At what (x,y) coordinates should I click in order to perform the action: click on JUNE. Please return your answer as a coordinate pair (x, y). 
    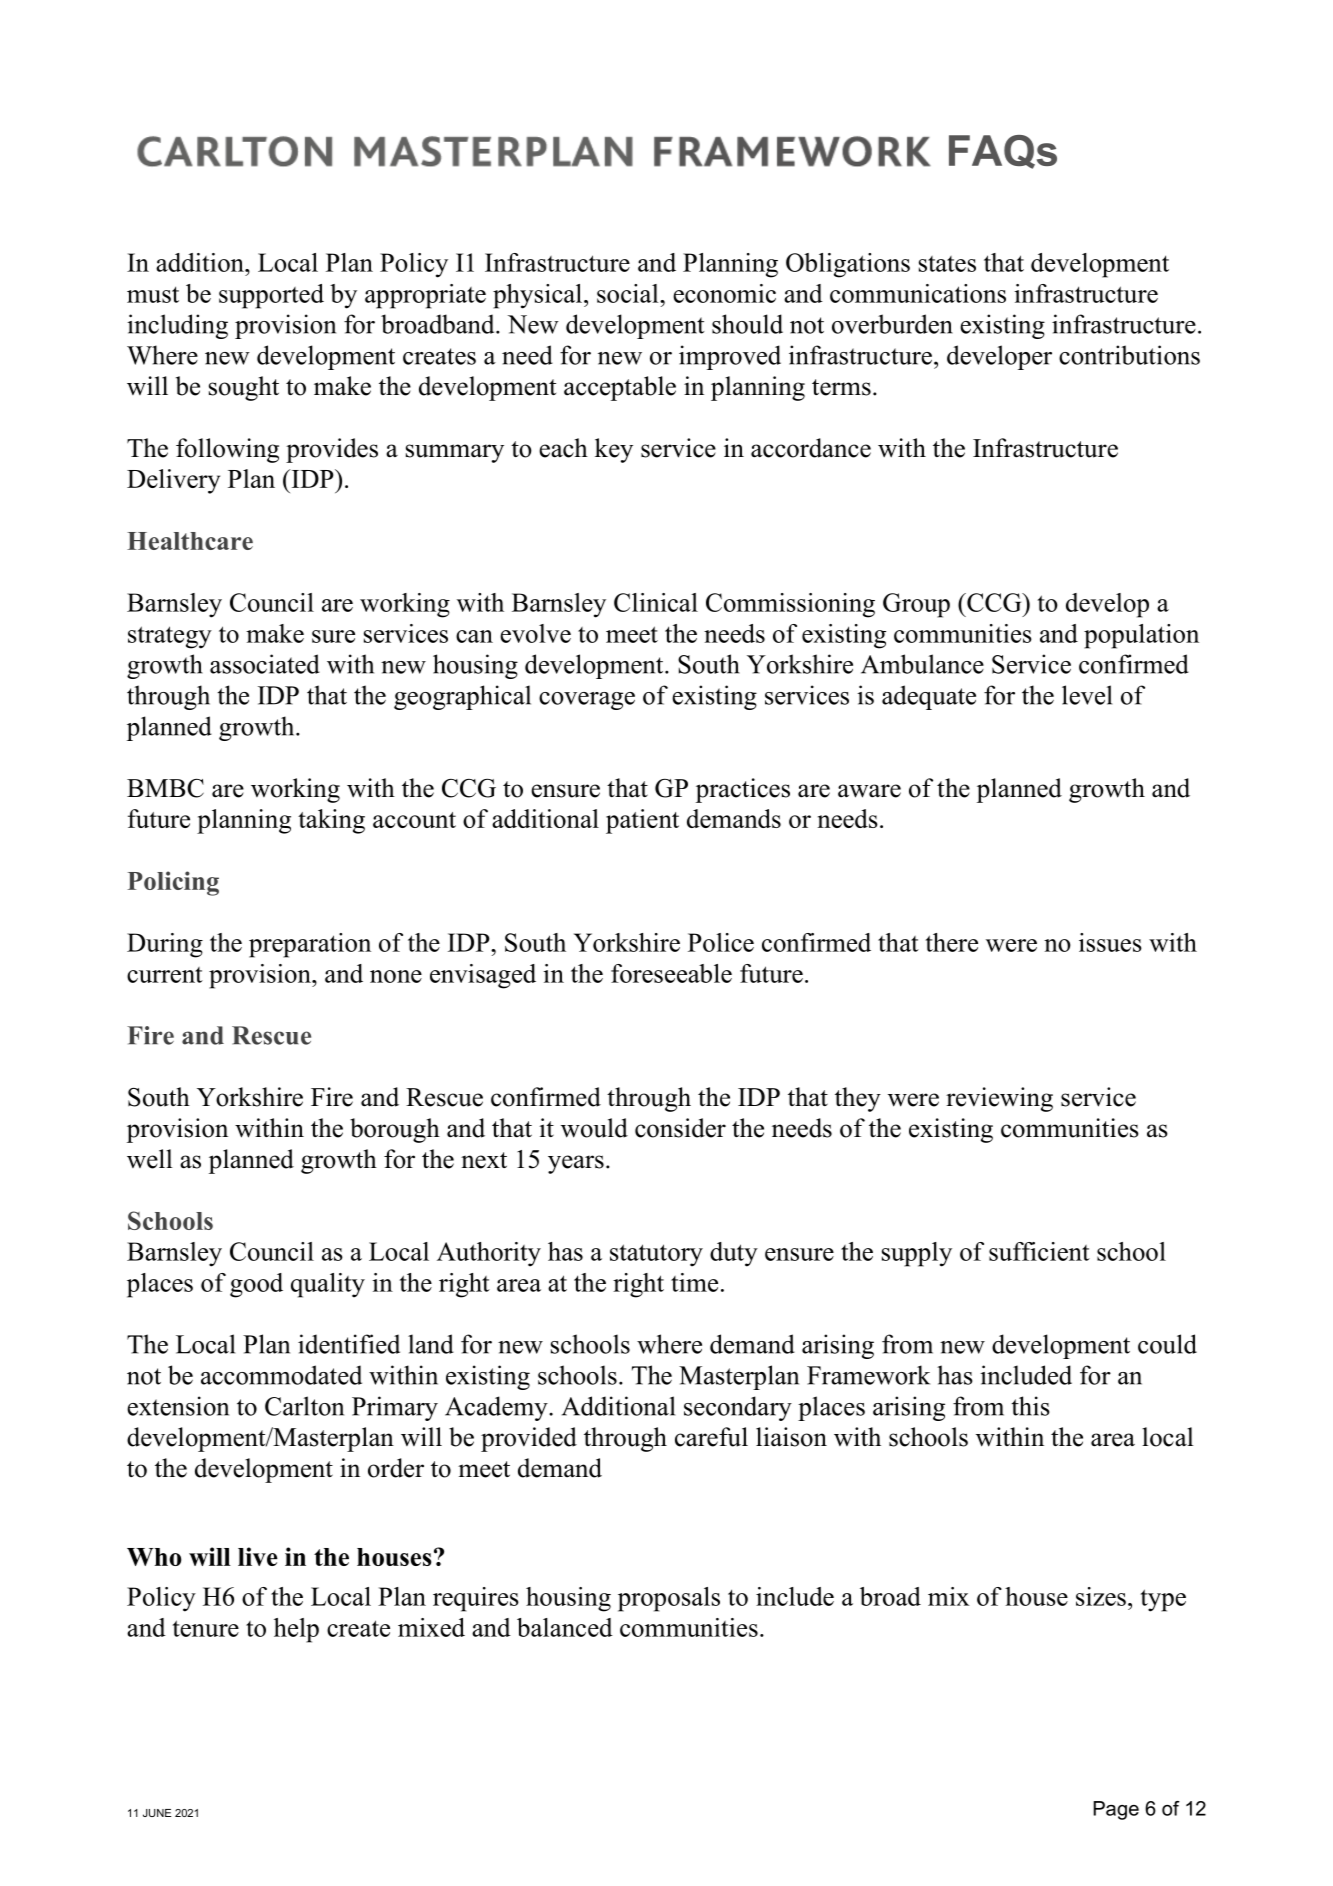
    Looking at the image, I should click on (157, 1813).
